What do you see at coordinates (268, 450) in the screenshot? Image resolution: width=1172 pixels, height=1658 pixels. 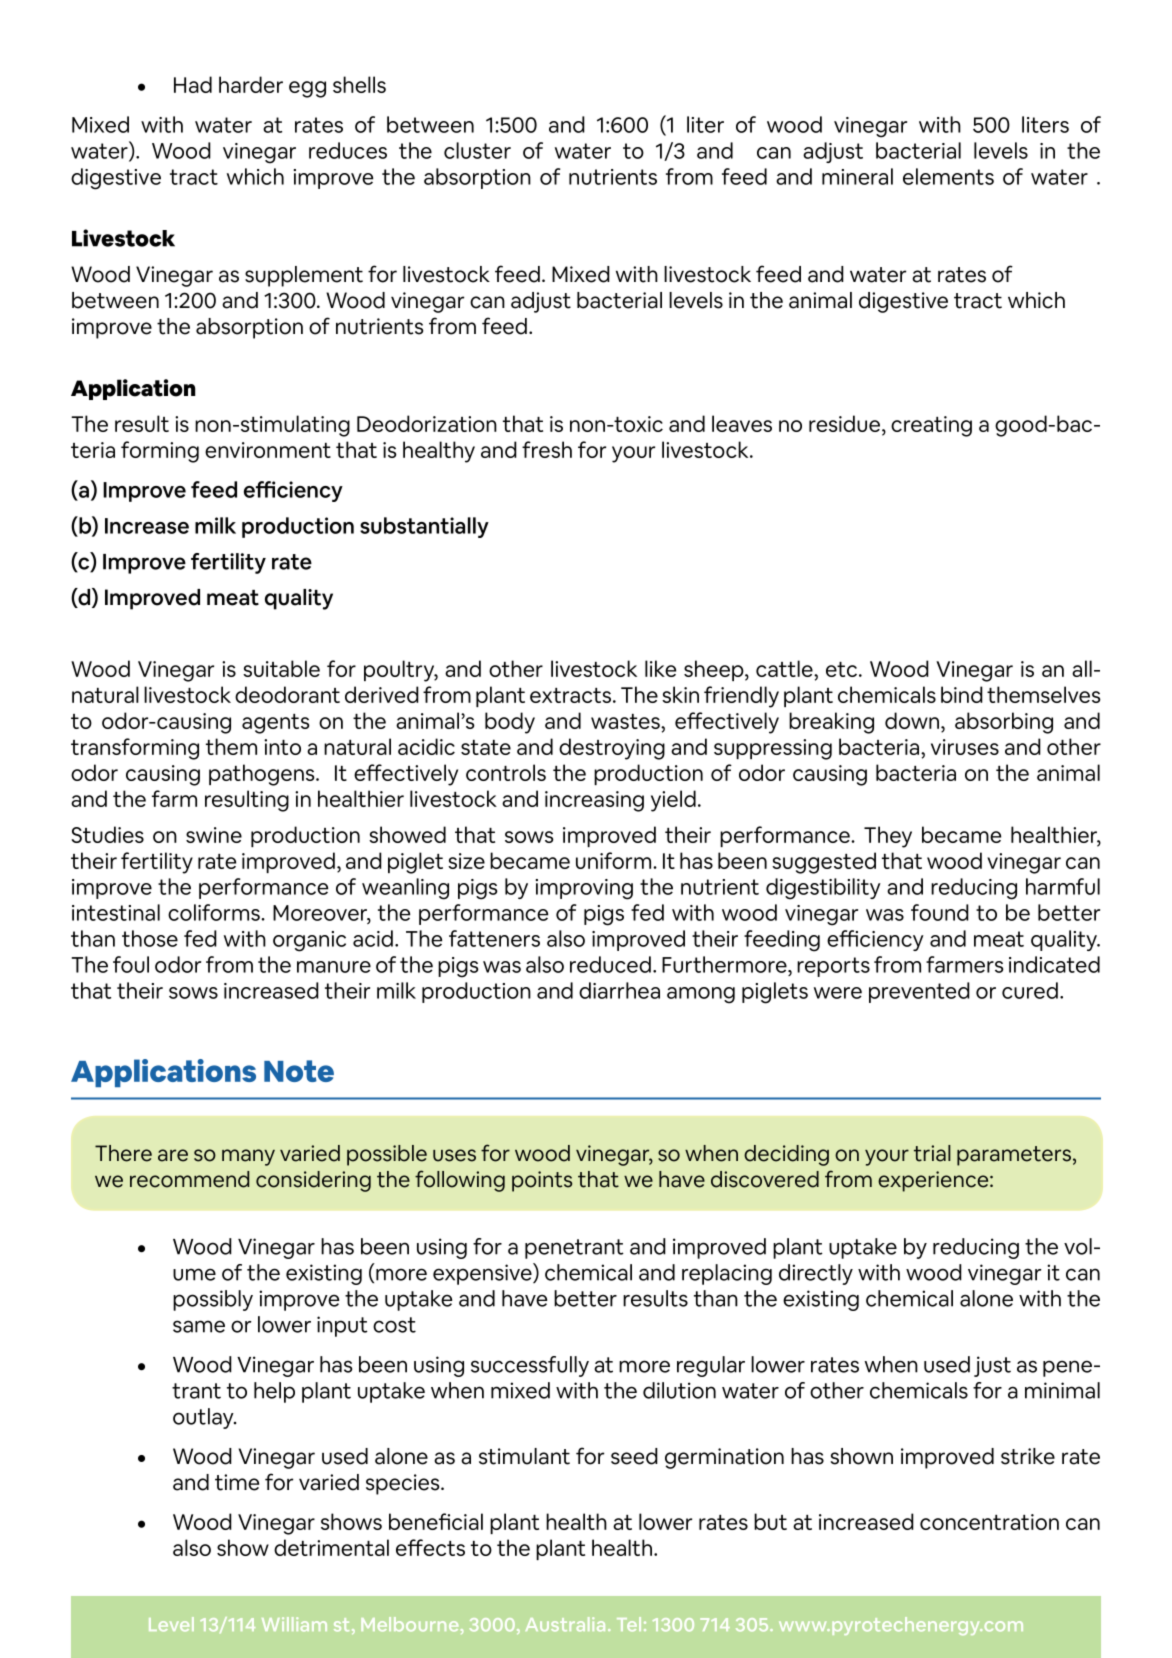 I see `environment` at bounding box center [268, 450].
